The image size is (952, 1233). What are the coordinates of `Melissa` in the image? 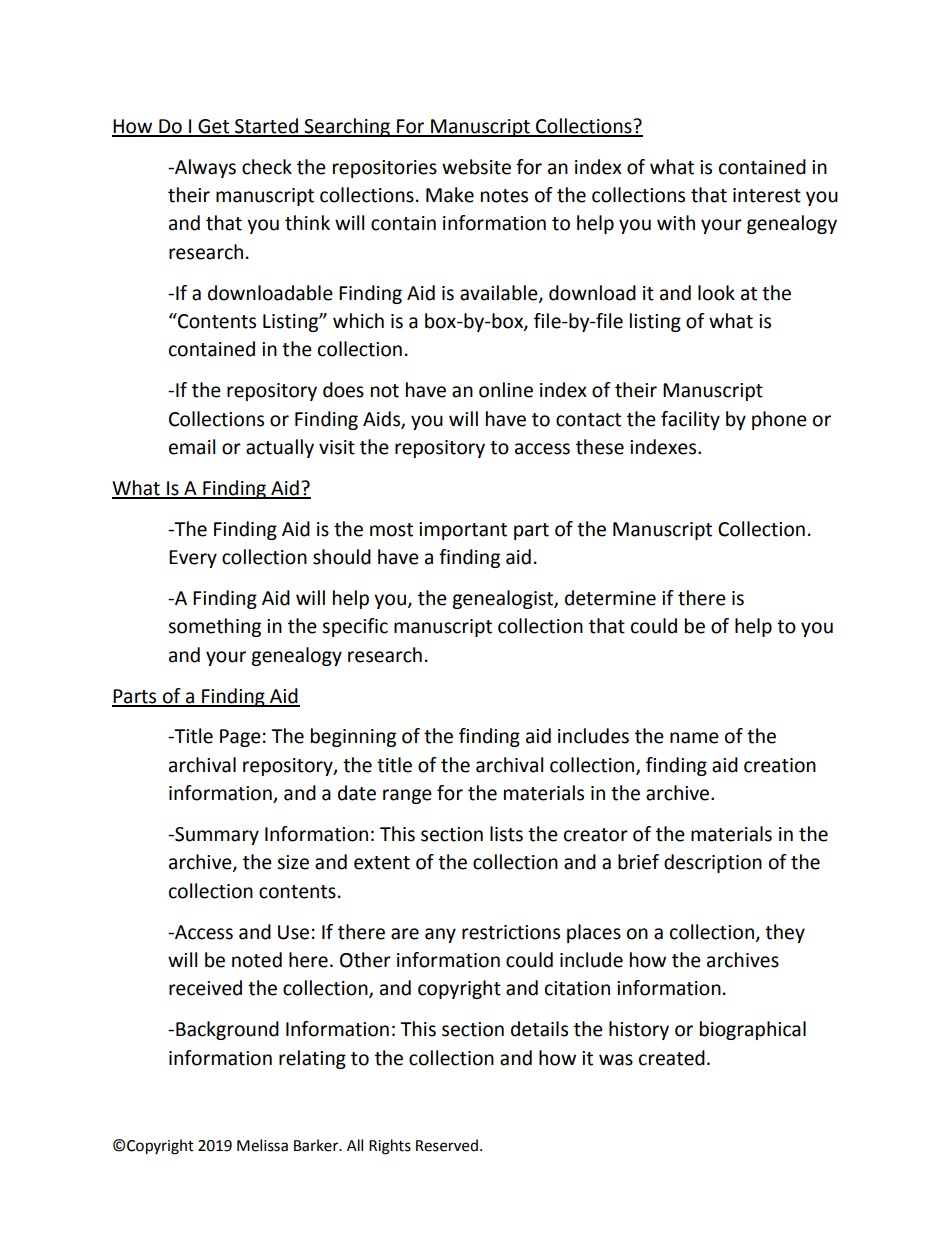 It's located at (262, 1145).
